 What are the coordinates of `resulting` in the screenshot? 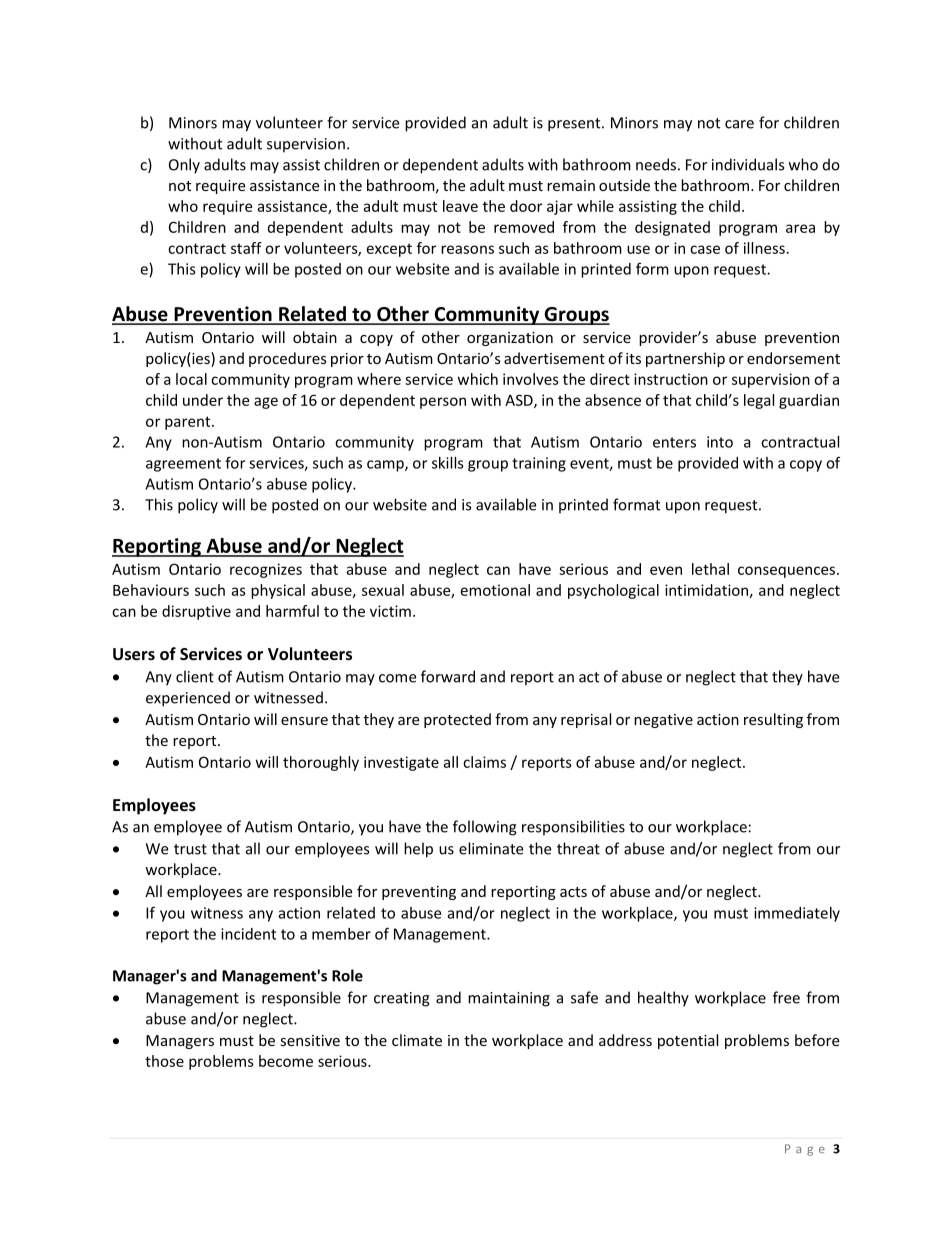 It's located at (773, 720).
